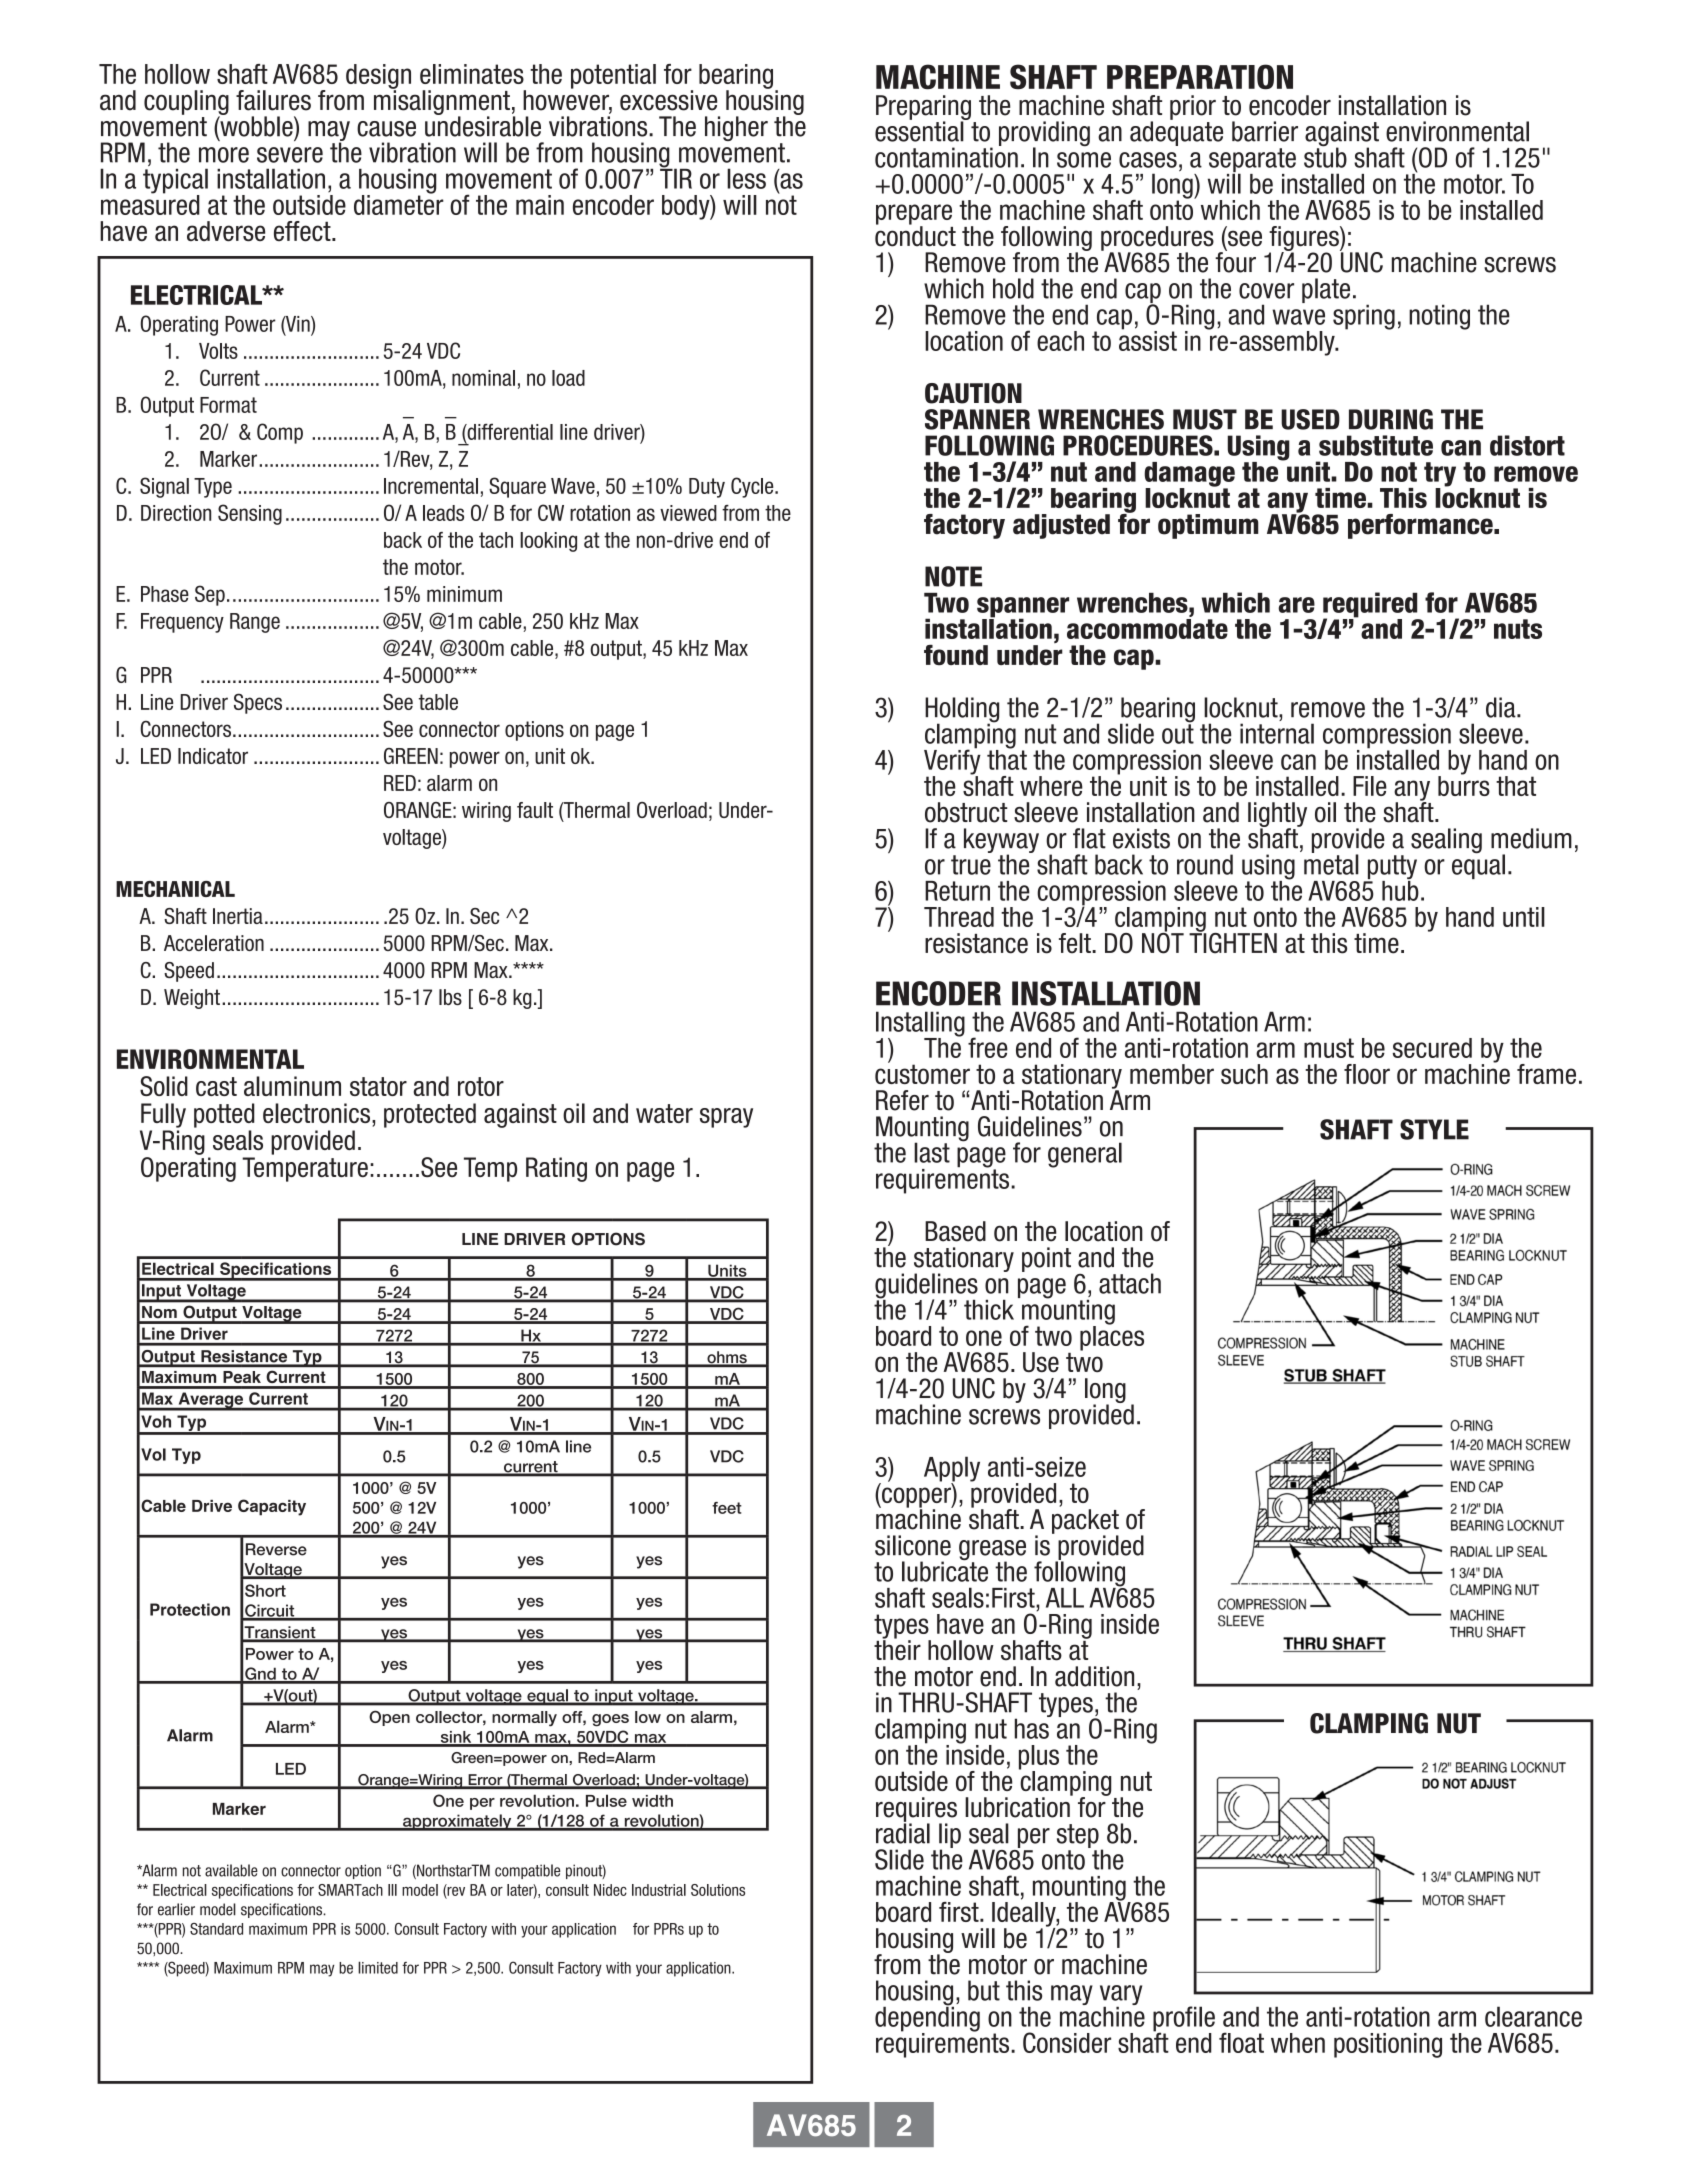  What do you see at coordinates (952, 762) in the image?
I see `Verify` at bounding box center [952, 762].
